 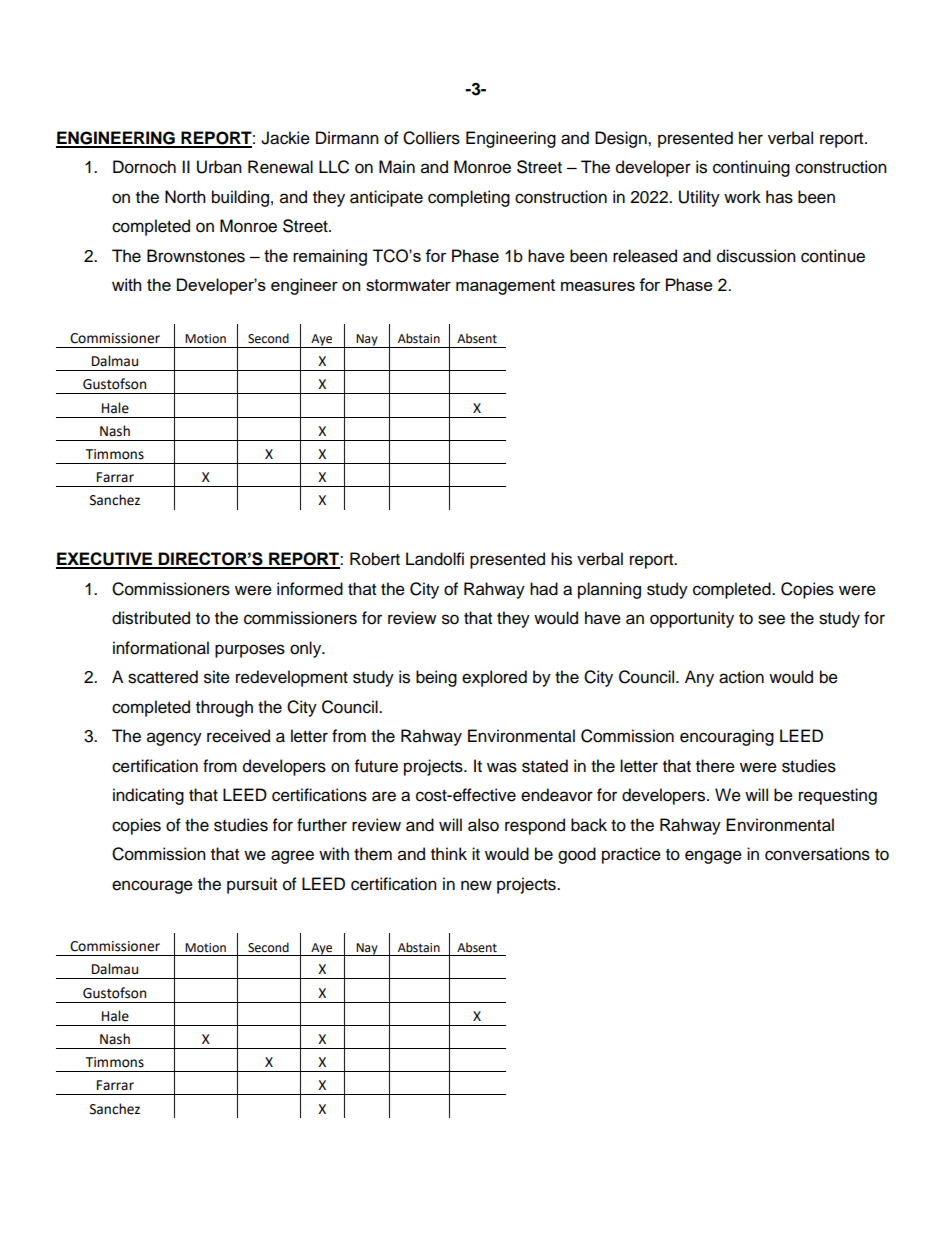 I want to click on his, so click(x=561, y=559).
